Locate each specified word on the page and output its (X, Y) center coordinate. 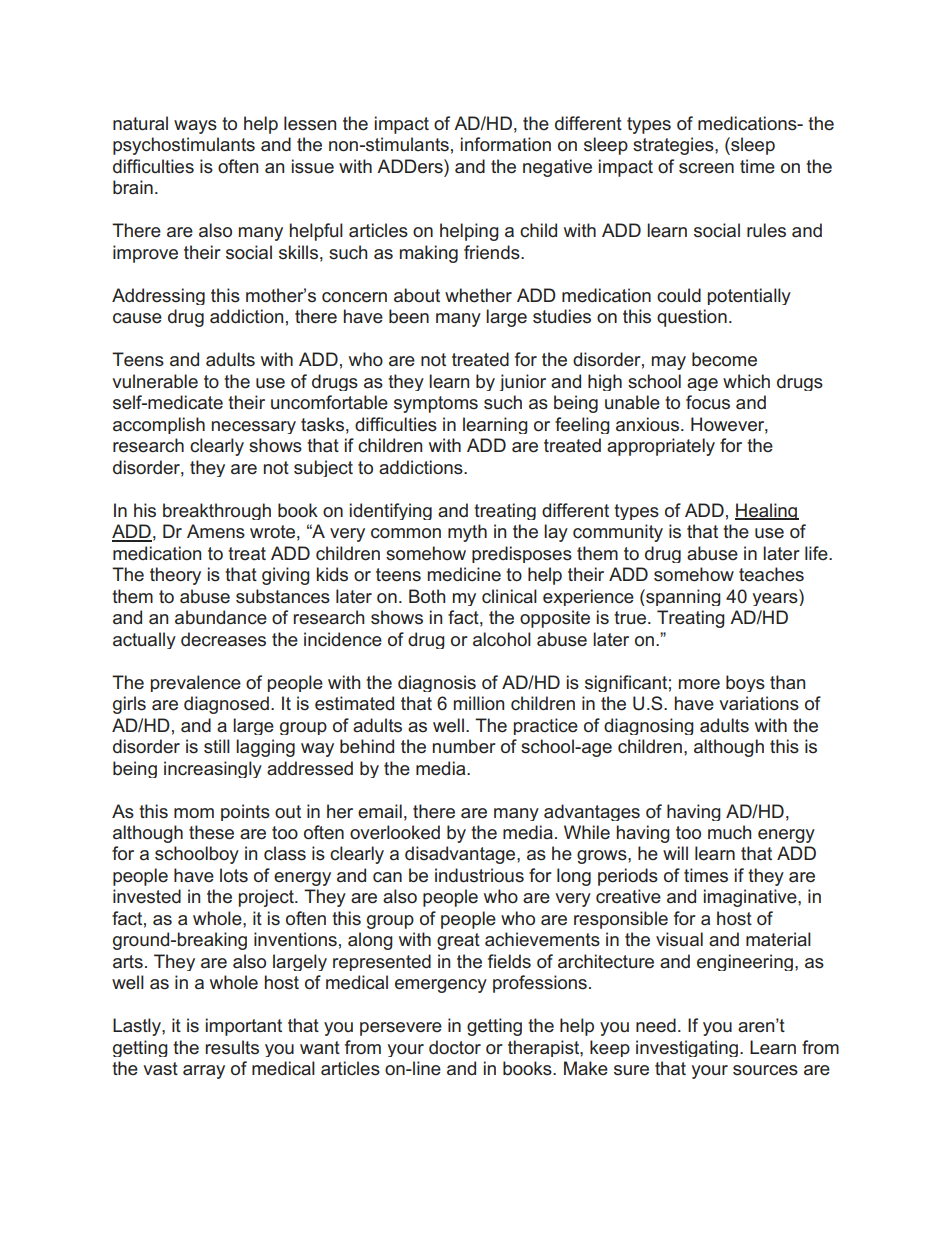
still (217, 746)
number (464, 746)
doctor (455, 1047)
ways (195, 127)
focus (708, 402)
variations (759, 703)
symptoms (436, 404)
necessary (254, 427)
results (232, 1047)
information (506, 144)
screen (706, 168)
